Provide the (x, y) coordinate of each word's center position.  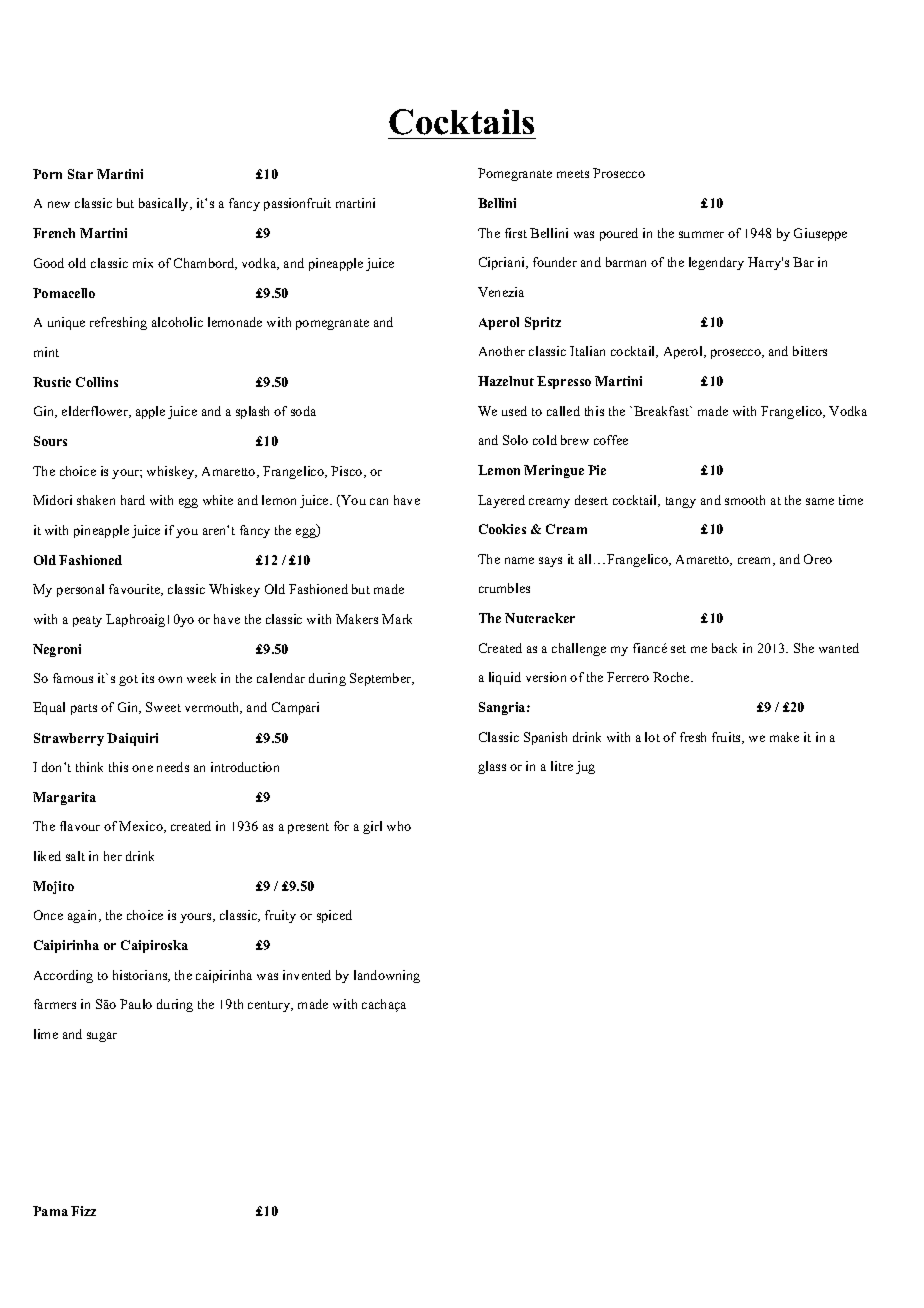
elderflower (96, 412)
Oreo (818, 559)
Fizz (83, 1211)
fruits (728, 738)
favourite (136, 590)
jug (585, 767)
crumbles (504, 588)
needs (173, 767)
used (514, 411)
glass (492, 767)
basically (165, 204)
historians (141, 976)
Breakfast (663, 411)
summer (701, 234)
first (516, 233)
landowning (387, 976)
